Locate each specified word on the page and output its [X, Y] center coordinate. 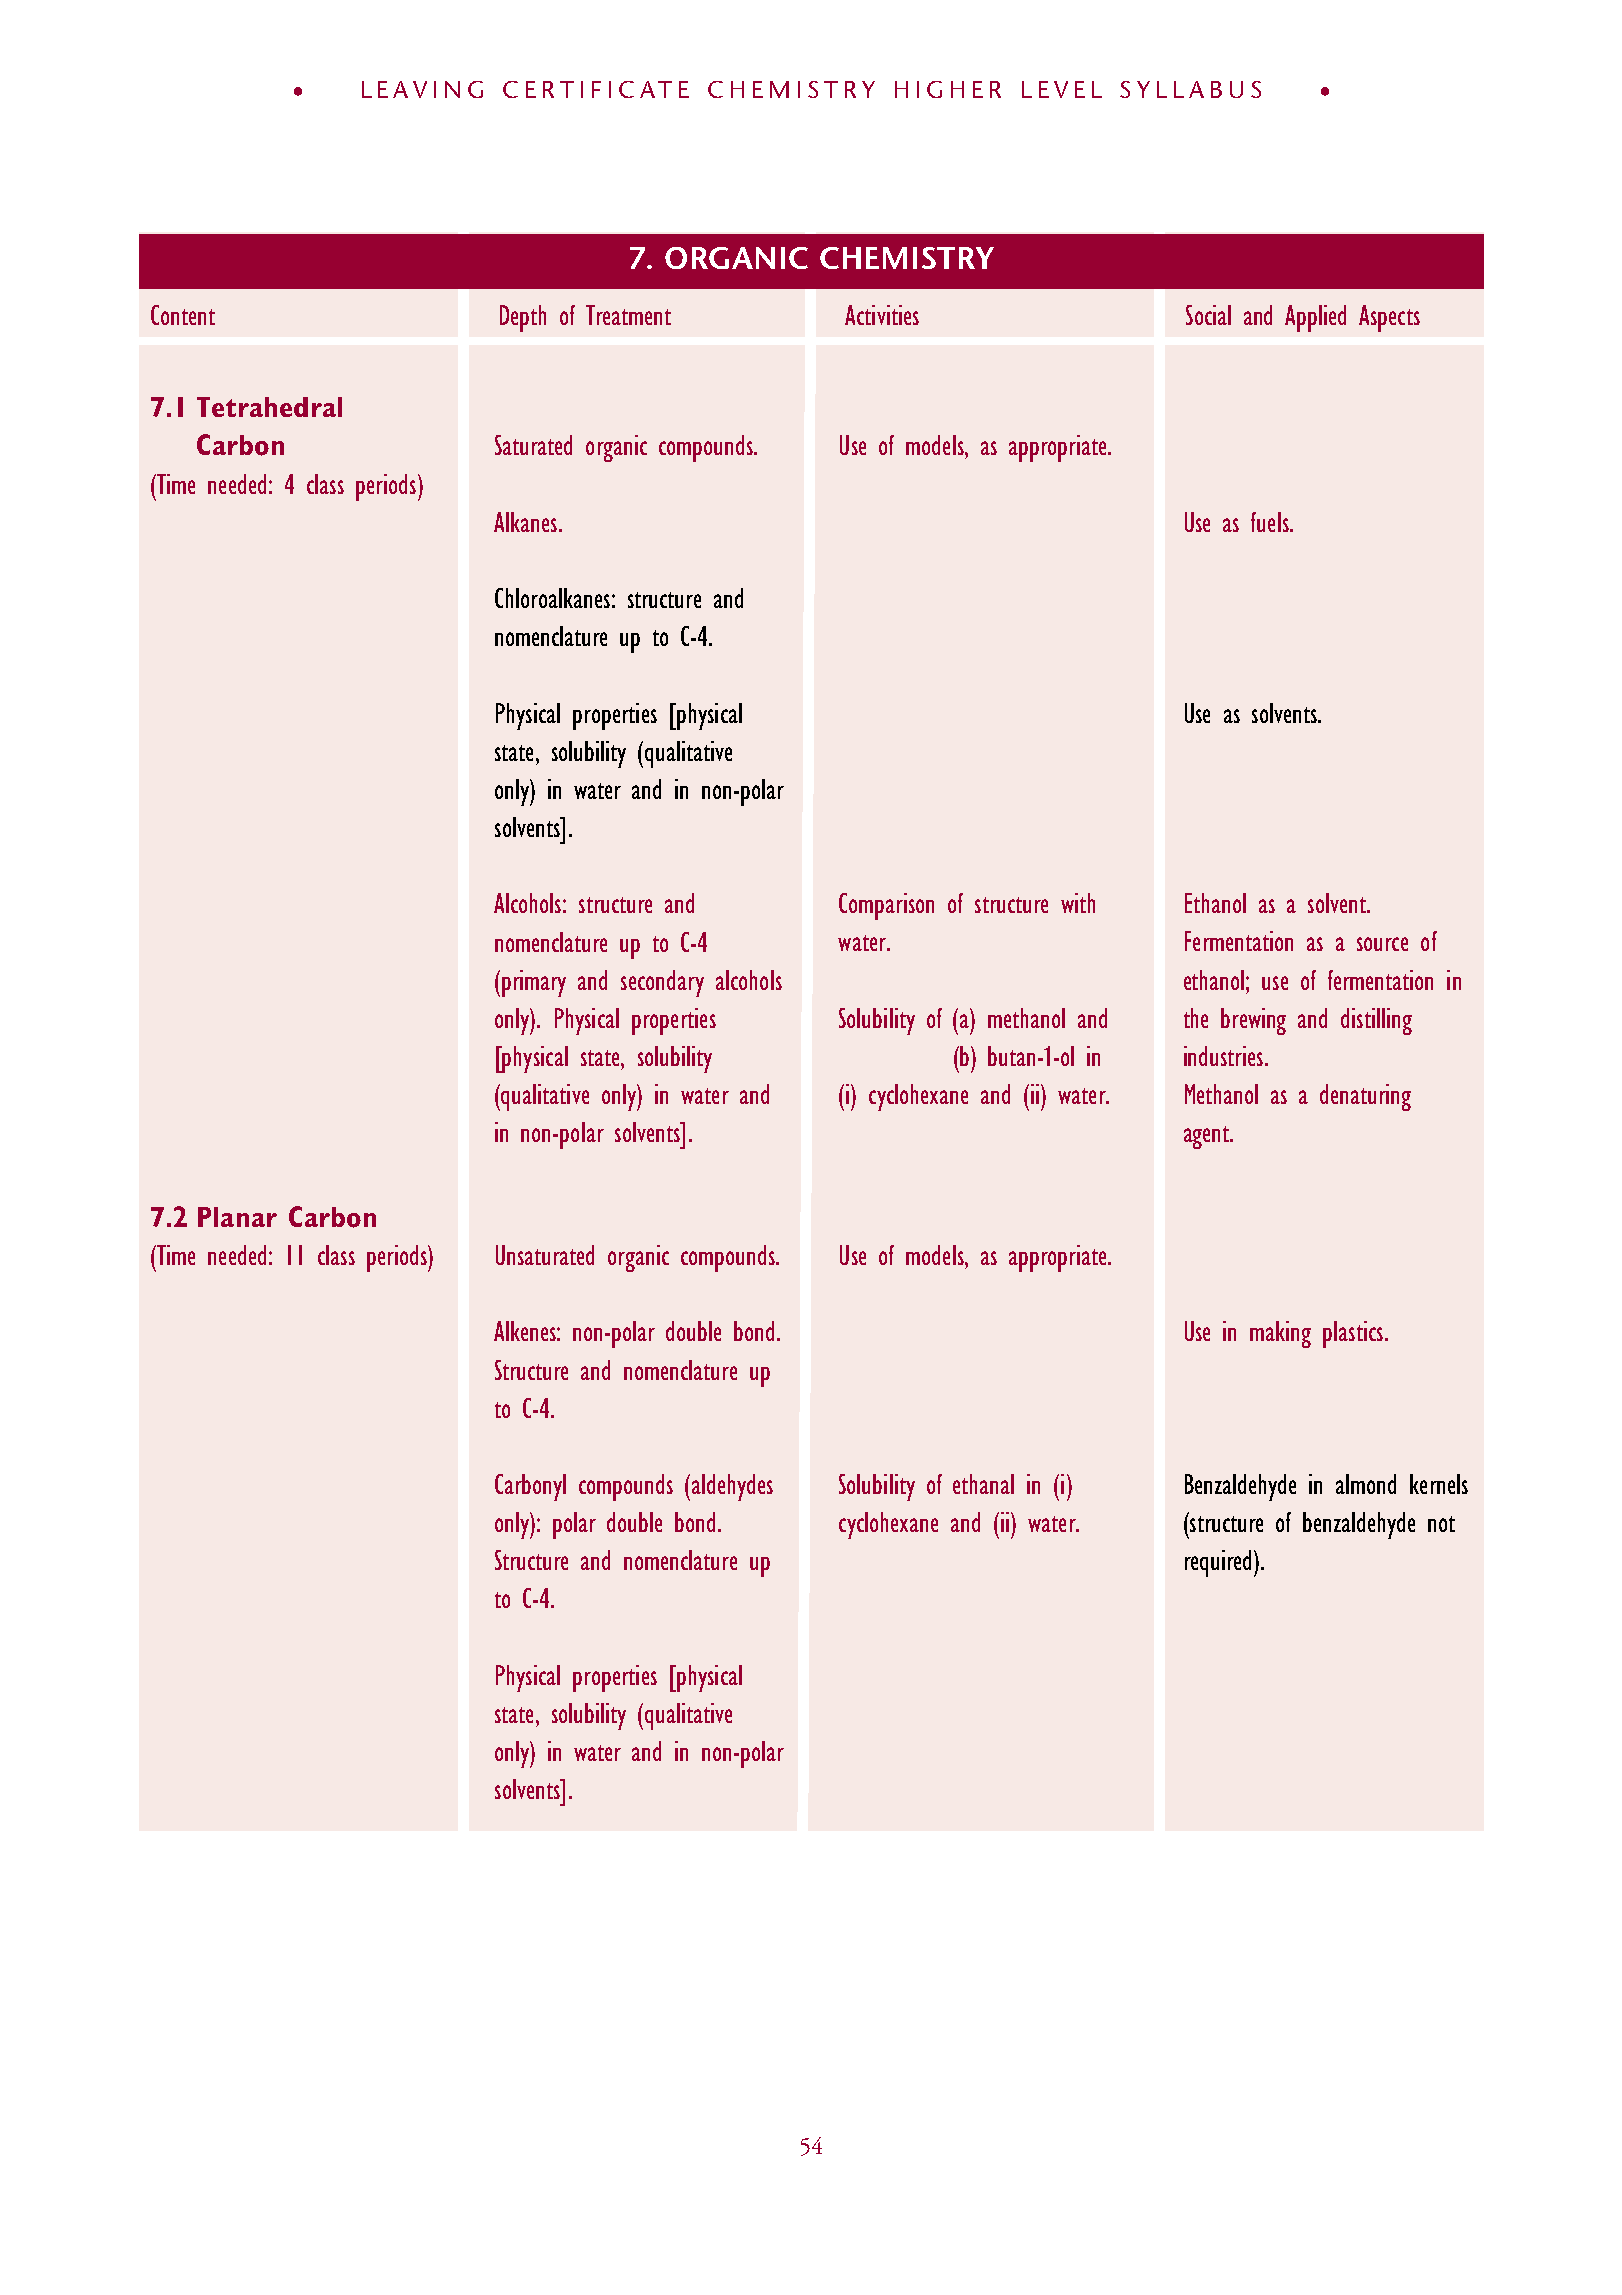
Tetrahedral [269, 407]
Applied [1315, 318]
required [1220, 1563]
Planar [237, 1217]
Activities [882, 315]
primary [534, 983]
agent [1208, 1137]
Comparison [886, 906]
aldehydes [732, 1487]
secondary [662, 983]
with [1078, 903]
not [1441, 1524]
